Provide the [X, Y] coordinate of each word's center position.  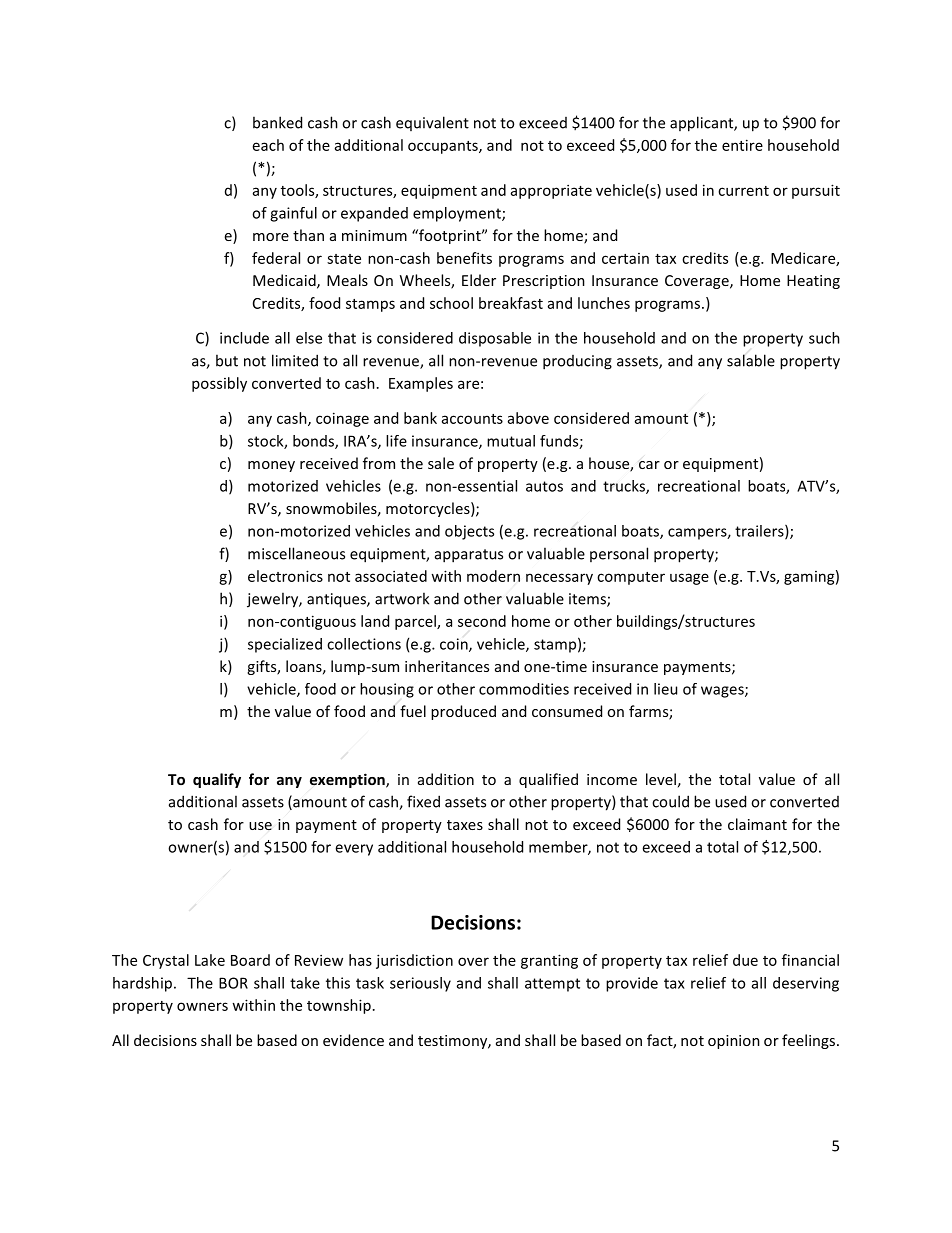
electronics [285, 576]
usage [689, 579]
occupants [444, 147]
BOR [233, 983]
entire [742, 145]
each [268, 145]
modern [493, 576]
